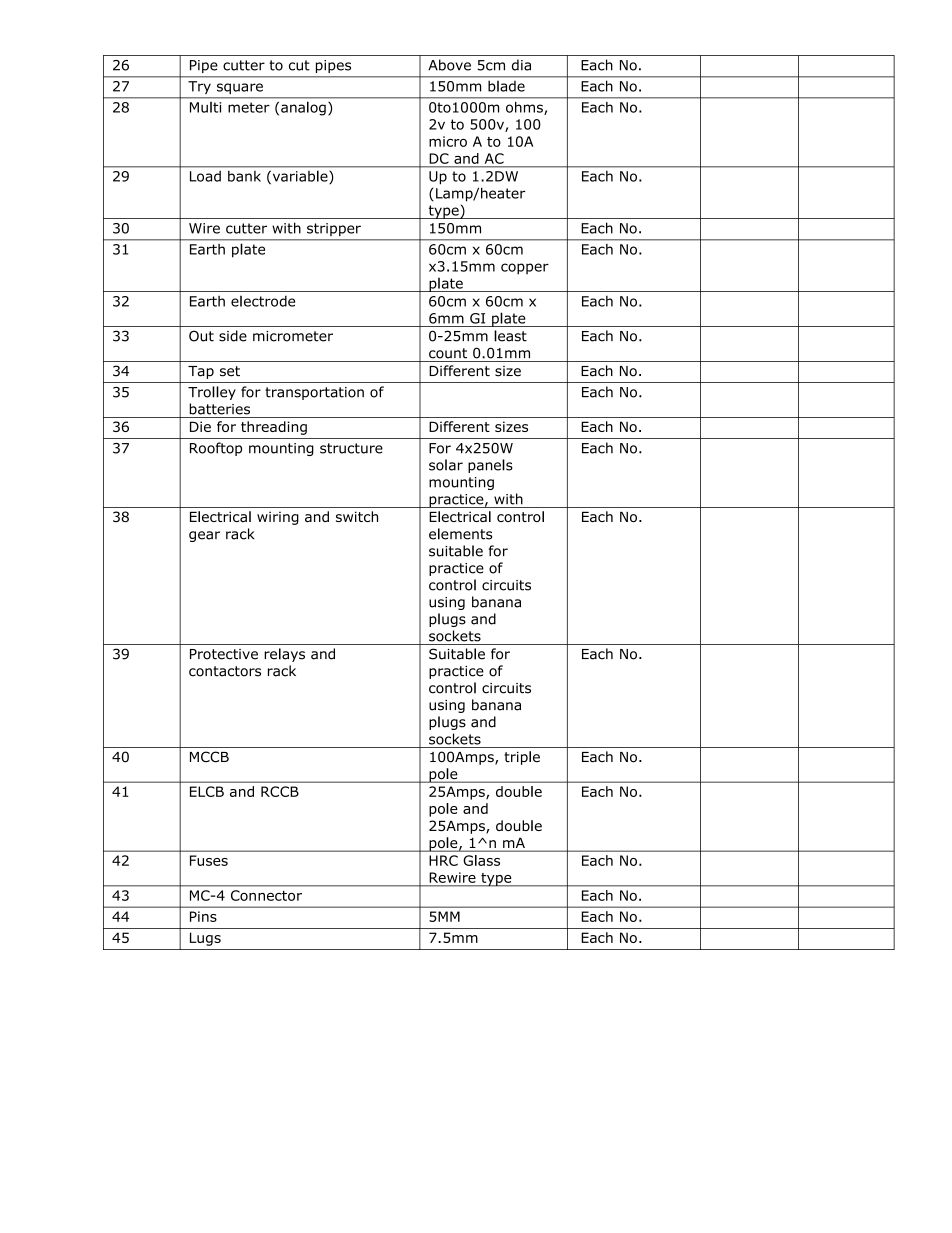  I want to click on Multi, so click(205, 107).
